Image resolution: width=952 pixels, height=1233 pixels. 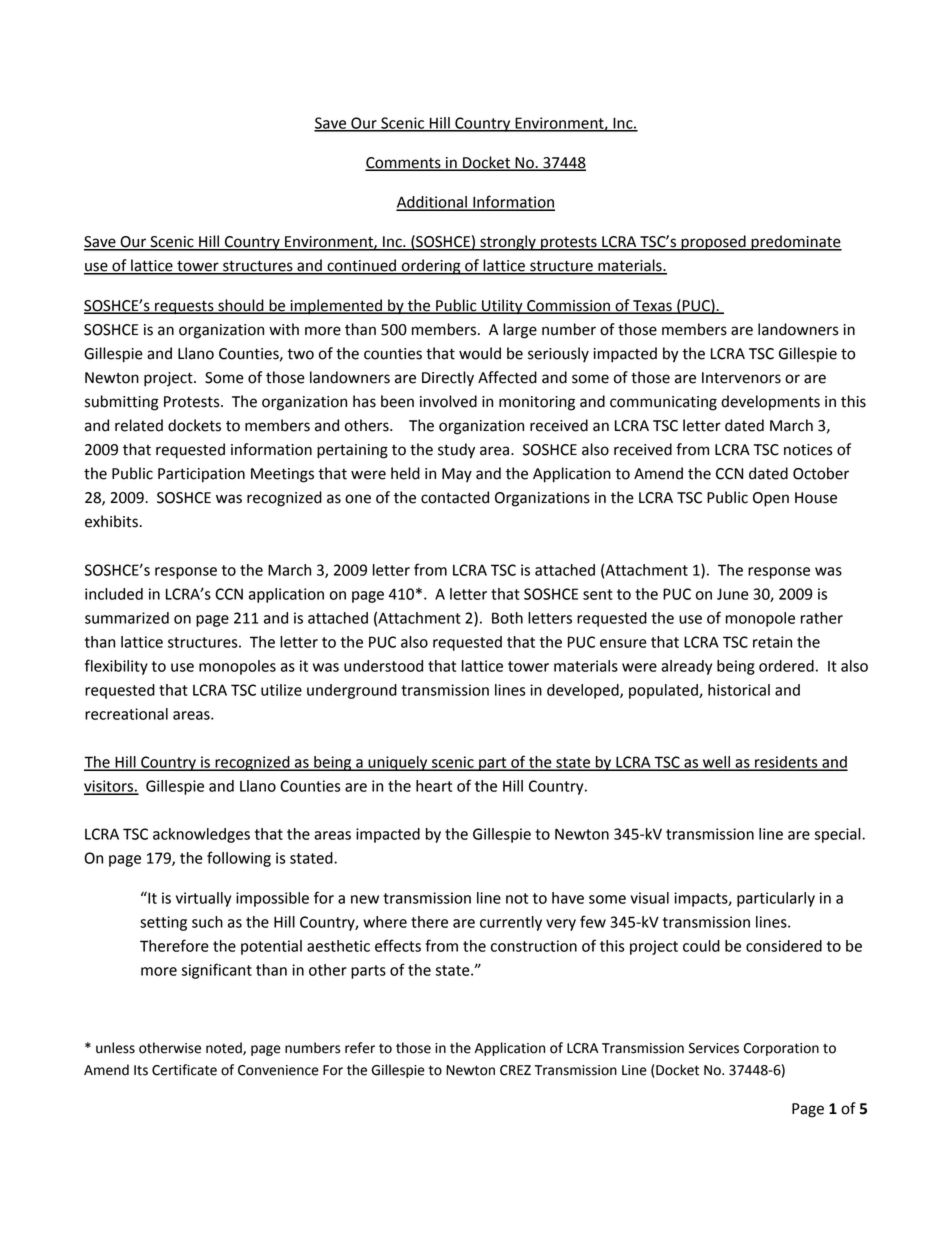 What do you see at coordinates (448, 401) in the screenshot?
I see `involved` at bounding box center [448, 401].
